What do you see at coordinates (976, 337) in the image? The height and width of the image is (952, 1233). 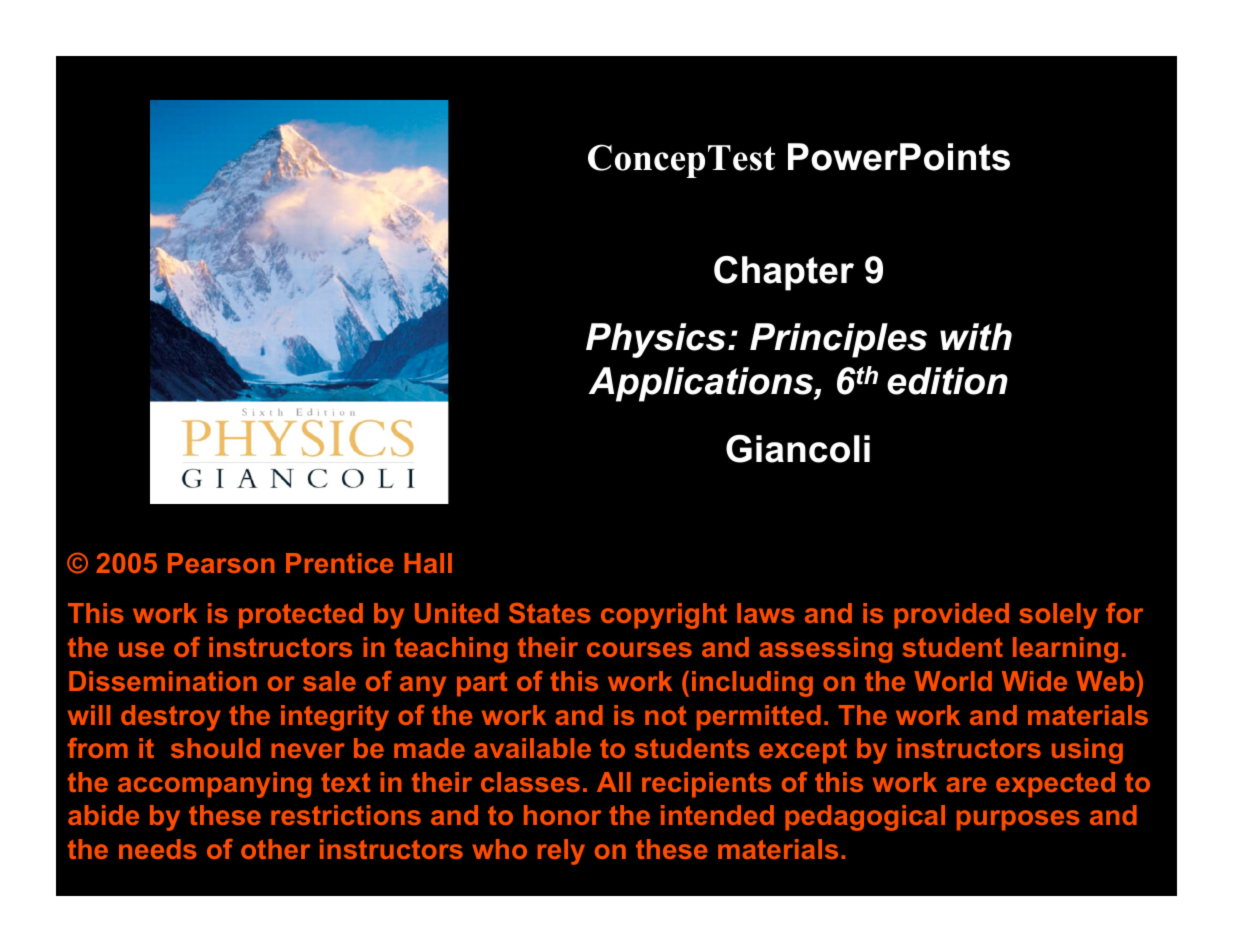 I see `with` at bounding box center [976, 337].
